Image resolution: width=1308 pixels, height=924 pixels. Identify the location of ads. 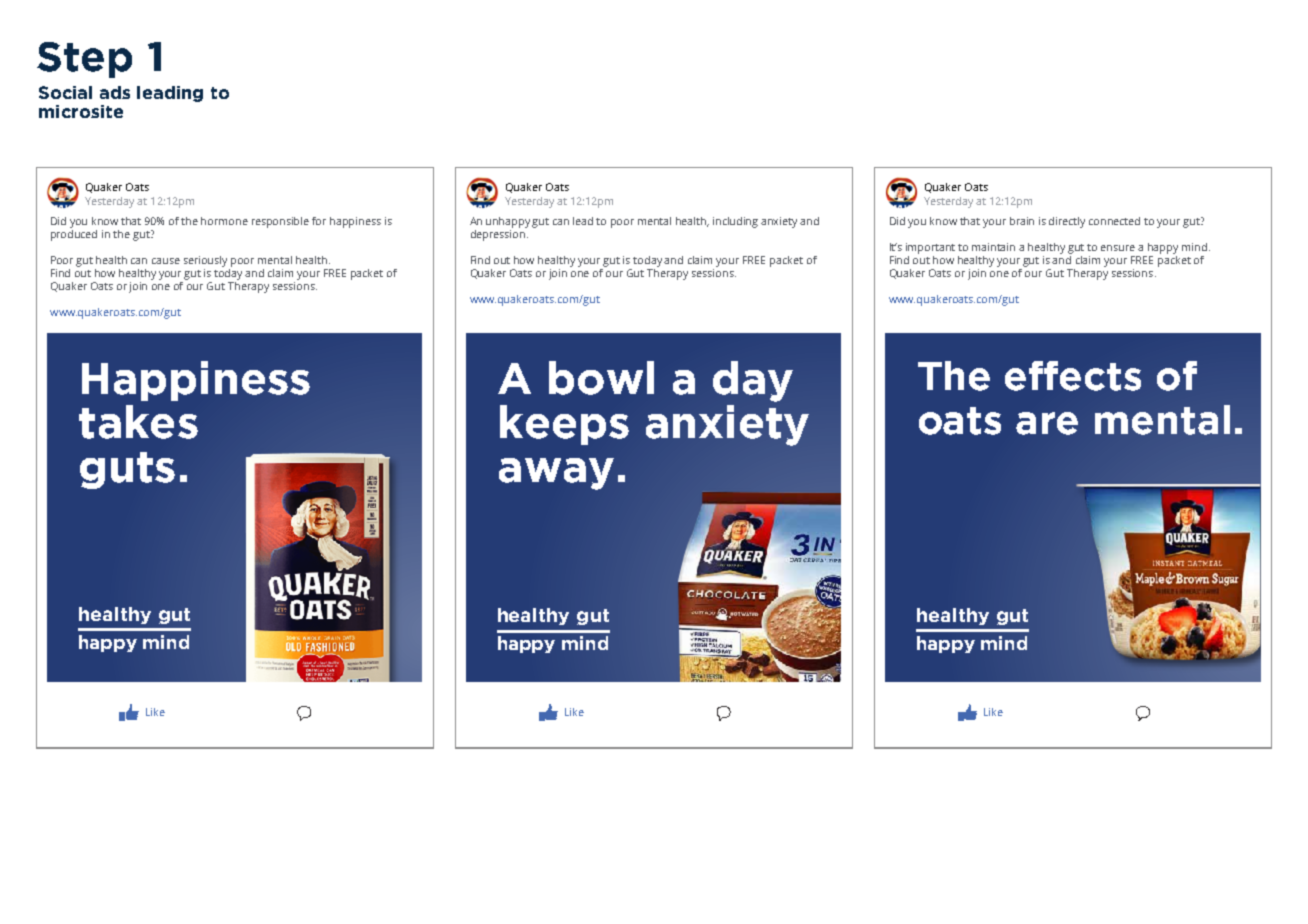
(115, 92).
